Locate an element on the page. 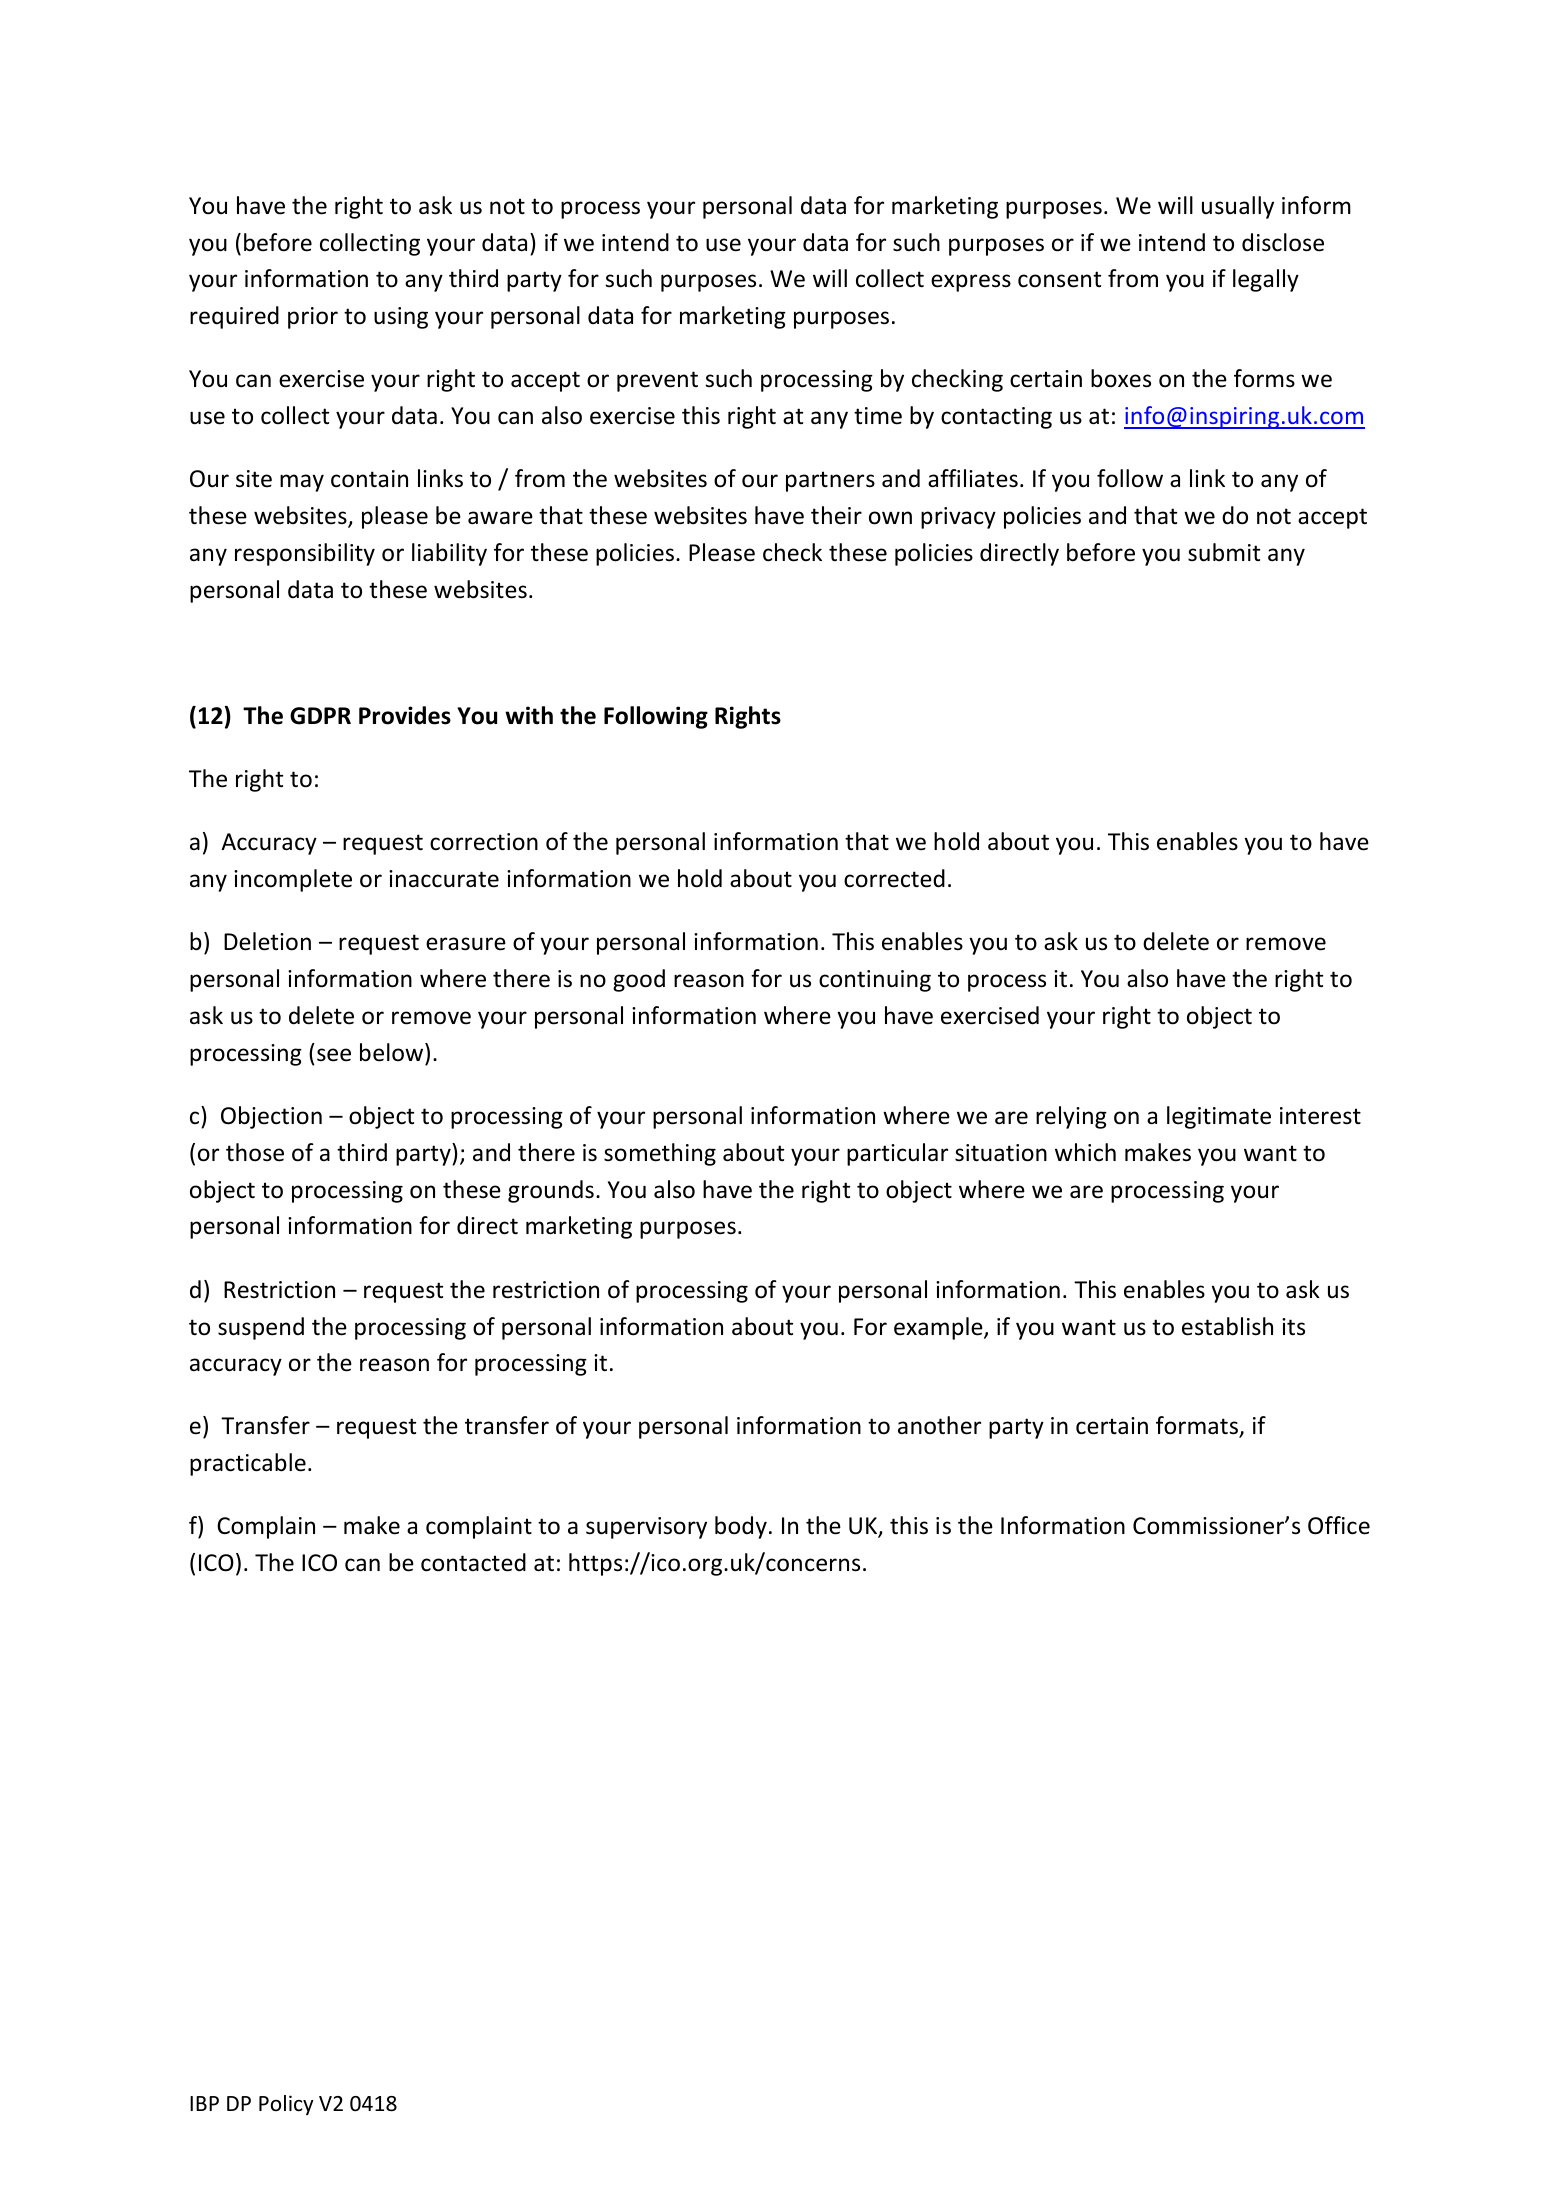 Image resolution: width=1562 pixels, height=2210 pixels. IBP is located at coordinates (204, 2103).
